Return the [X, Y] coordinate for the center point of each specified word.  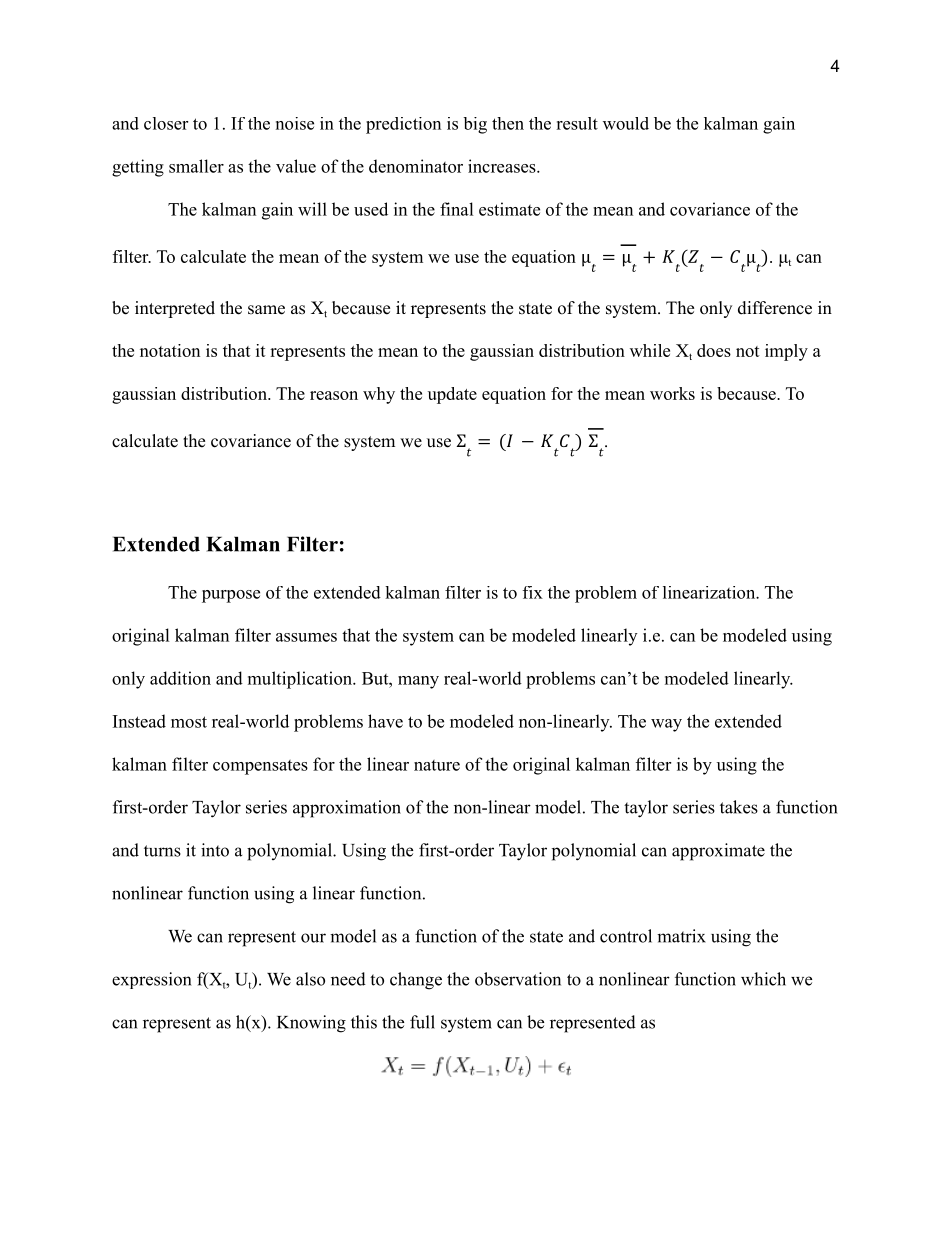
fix [533, 592]
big [475, 125]
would [626, 123]
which [763, 979]
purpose [231, 596]
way [666, 725]
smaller [196, 166]
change [416, 981]
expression [151, 980]
